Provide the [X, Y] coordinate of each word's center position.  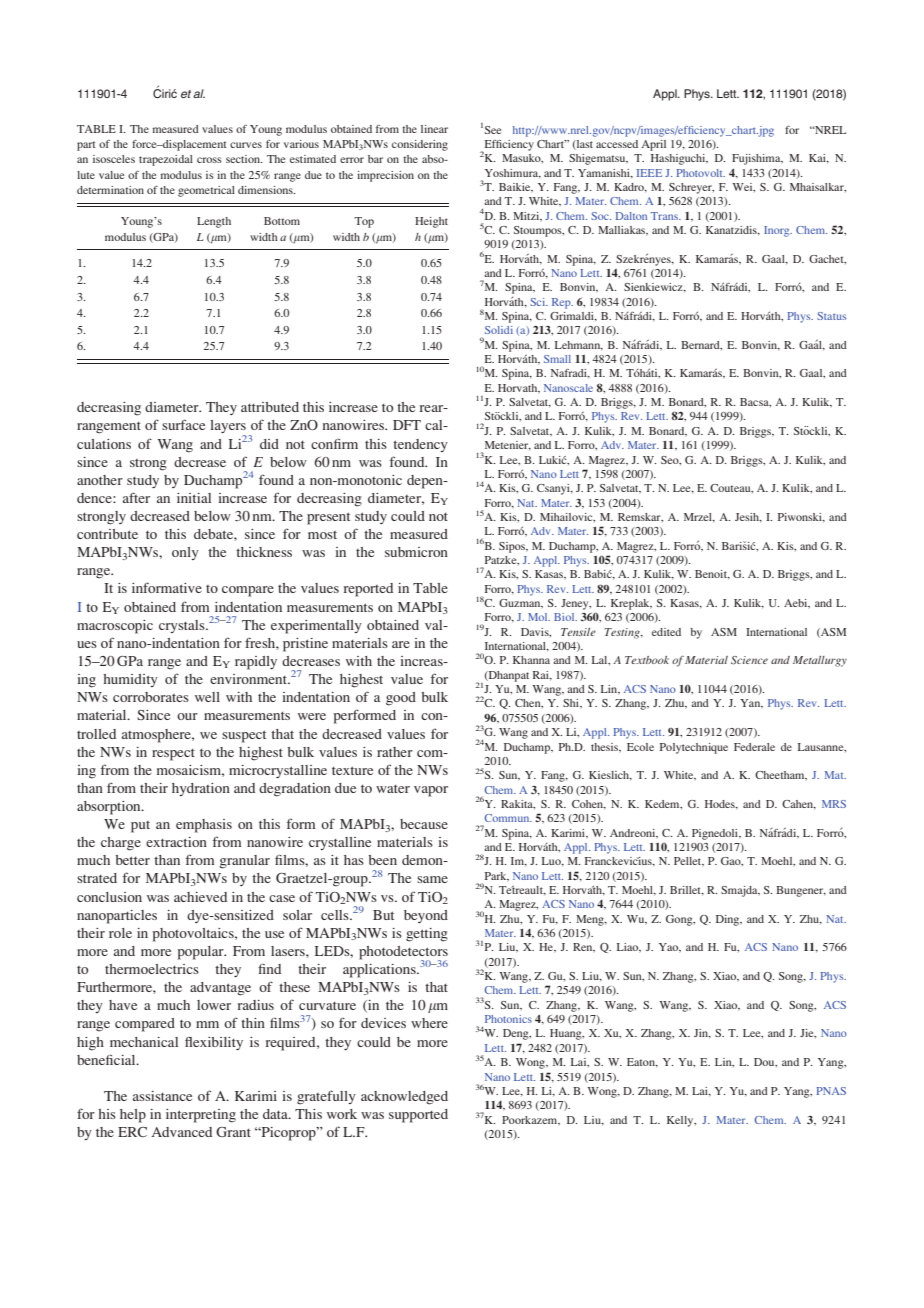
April [653, 145]
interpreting [201, 1116]
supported [418, 1116]
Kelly [681, 1121]
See [493, 130]
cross [209, 160]
